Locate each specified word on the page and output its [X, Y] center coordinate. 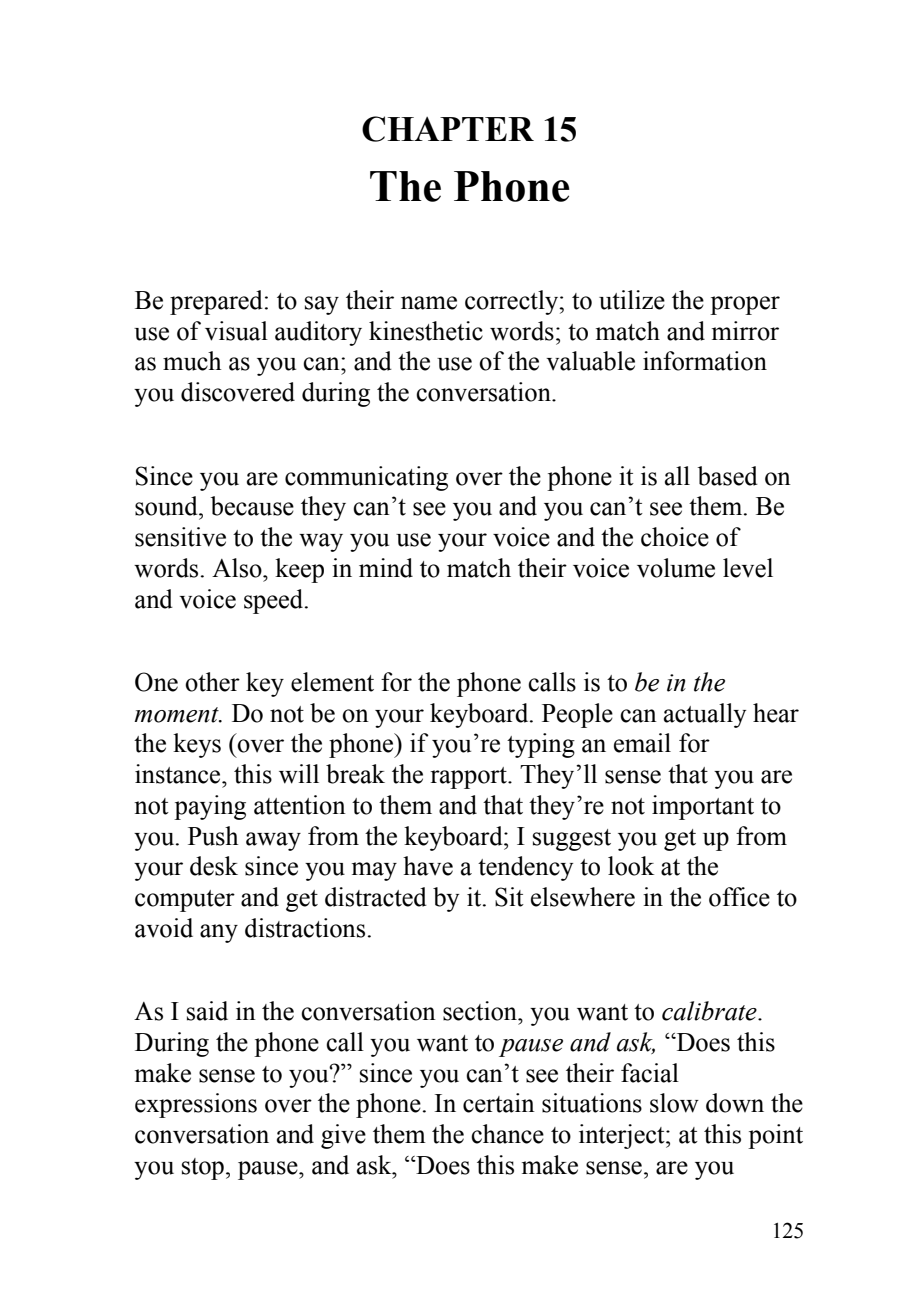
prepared [216, 302]
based [728, 476]
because [252, 506]
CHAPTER [448, 129]
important [703, 807]
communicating [366, 478]
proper [745, 305]
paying [210, 807]
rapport [469, 778]
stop [203, 1169]
